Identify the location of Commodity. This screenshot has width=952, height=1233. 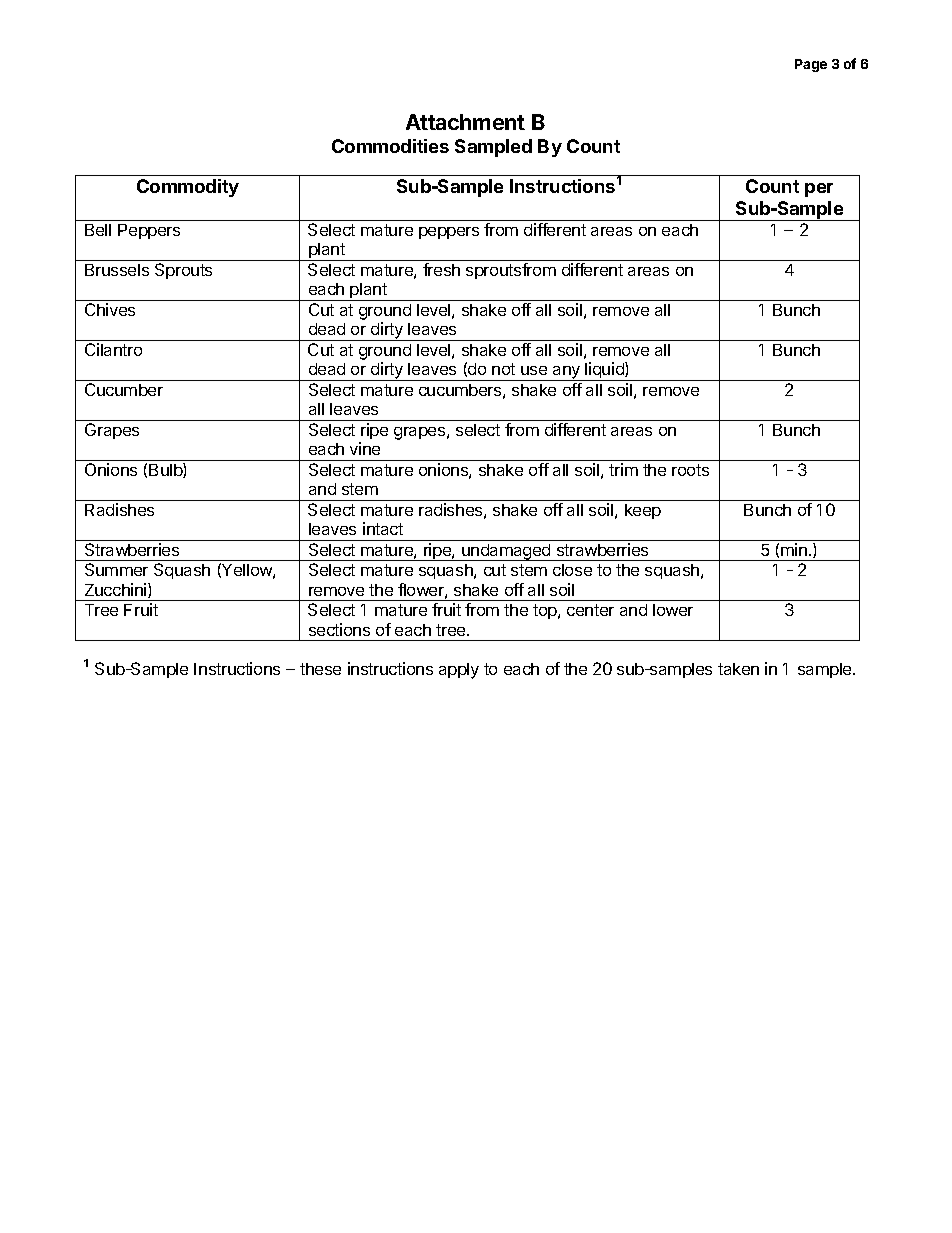
(188, 188).
